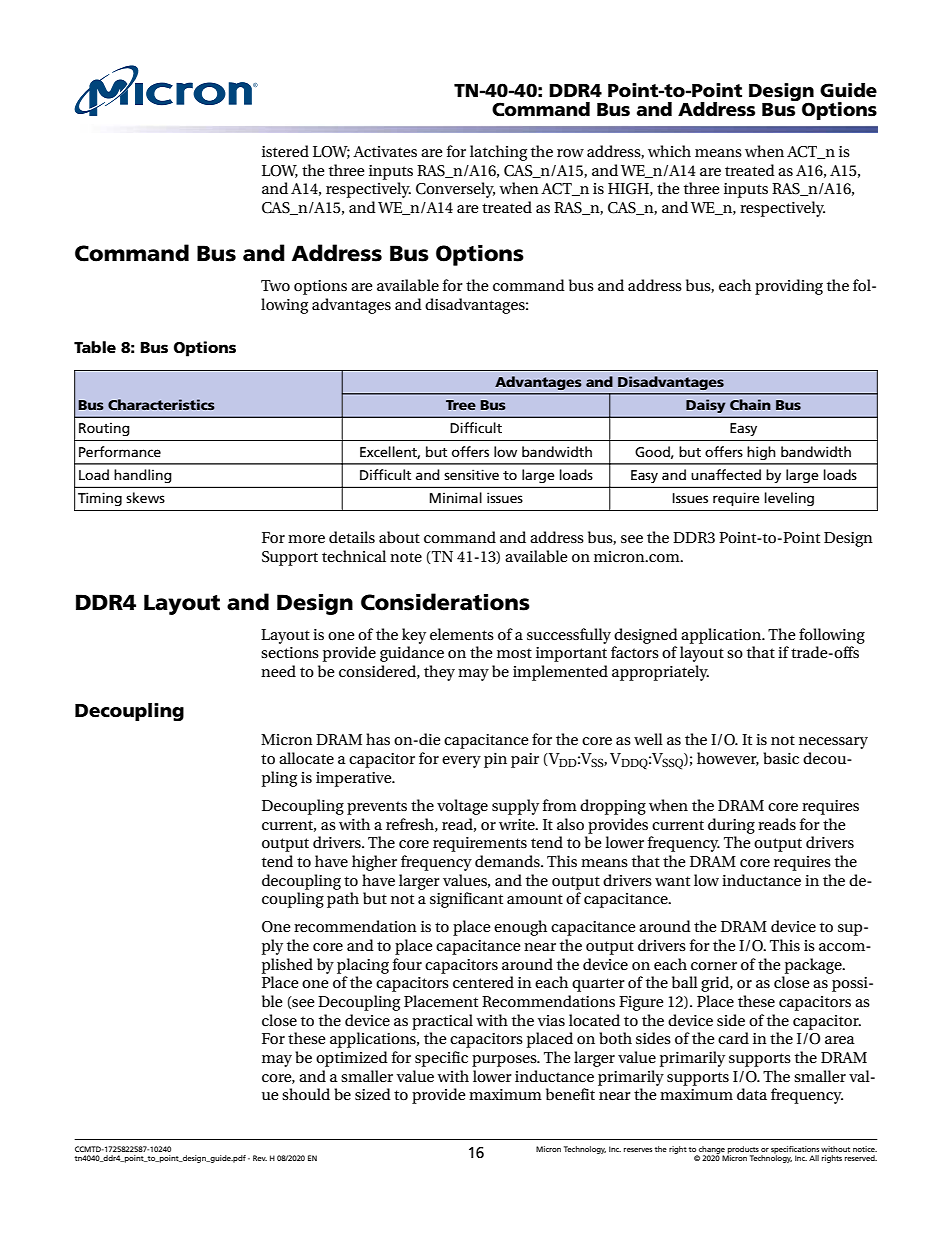 Image resolution: width=952 pixels, height=1233 pixels. What do you see at coordinates (161, 404) in the page?
I see `Characteristics` at bounding box center [161, 404].
